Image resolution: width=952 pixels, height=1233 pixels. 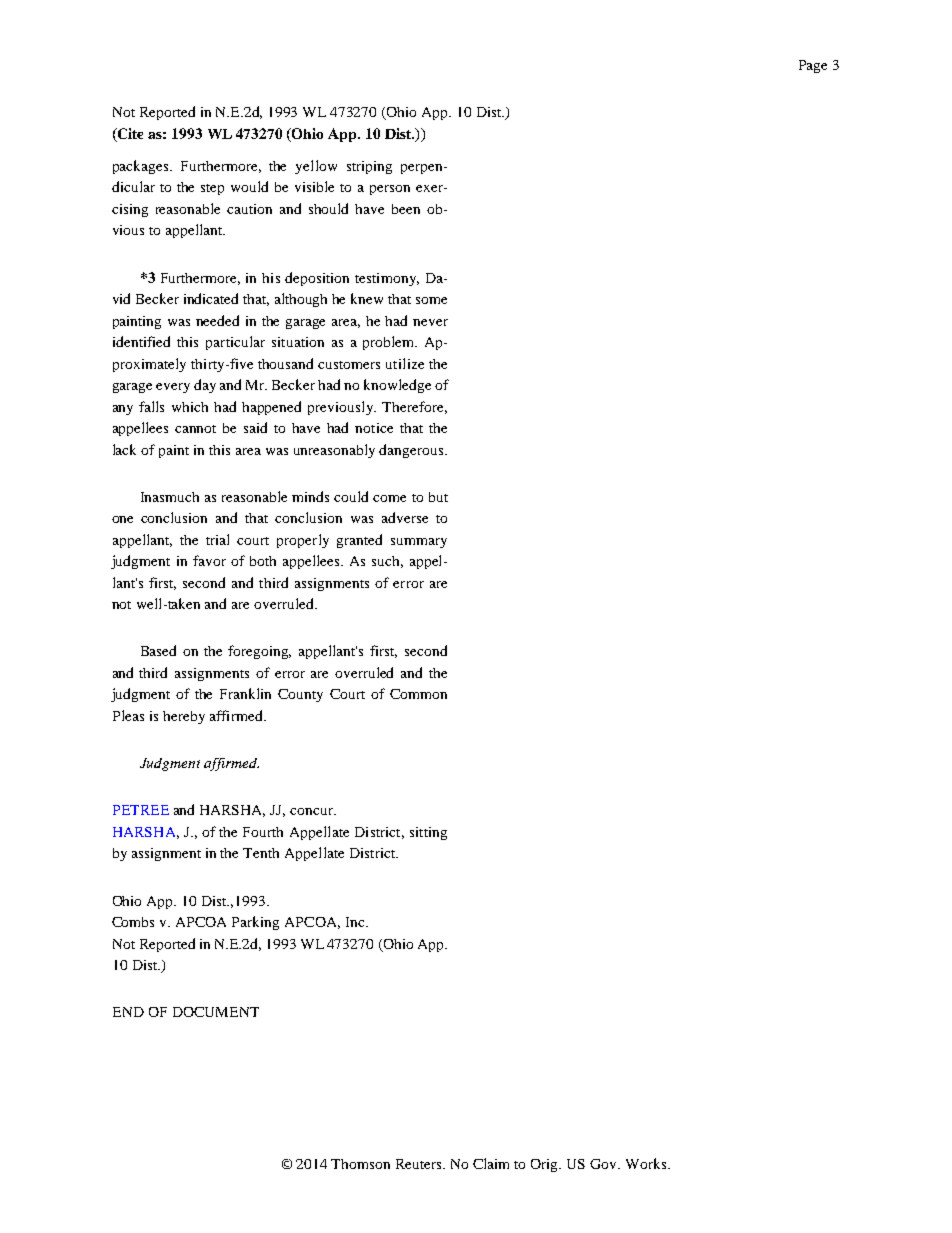 What do you see at coordinates (263, 832) in the page?
I see `Fourth` at bounding box center [263, 832].
